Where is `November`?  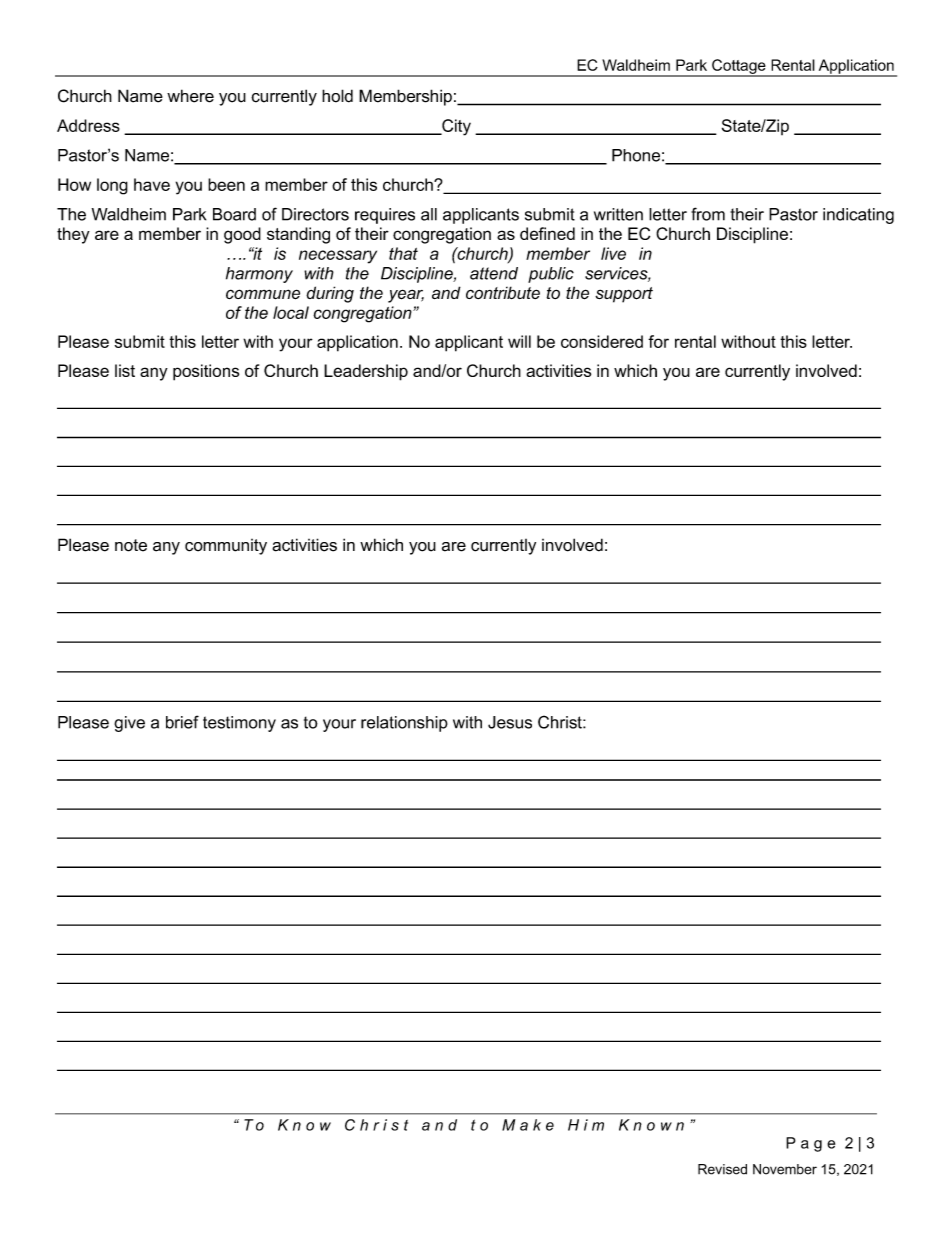 November is located at coordinates (785, 1169).
